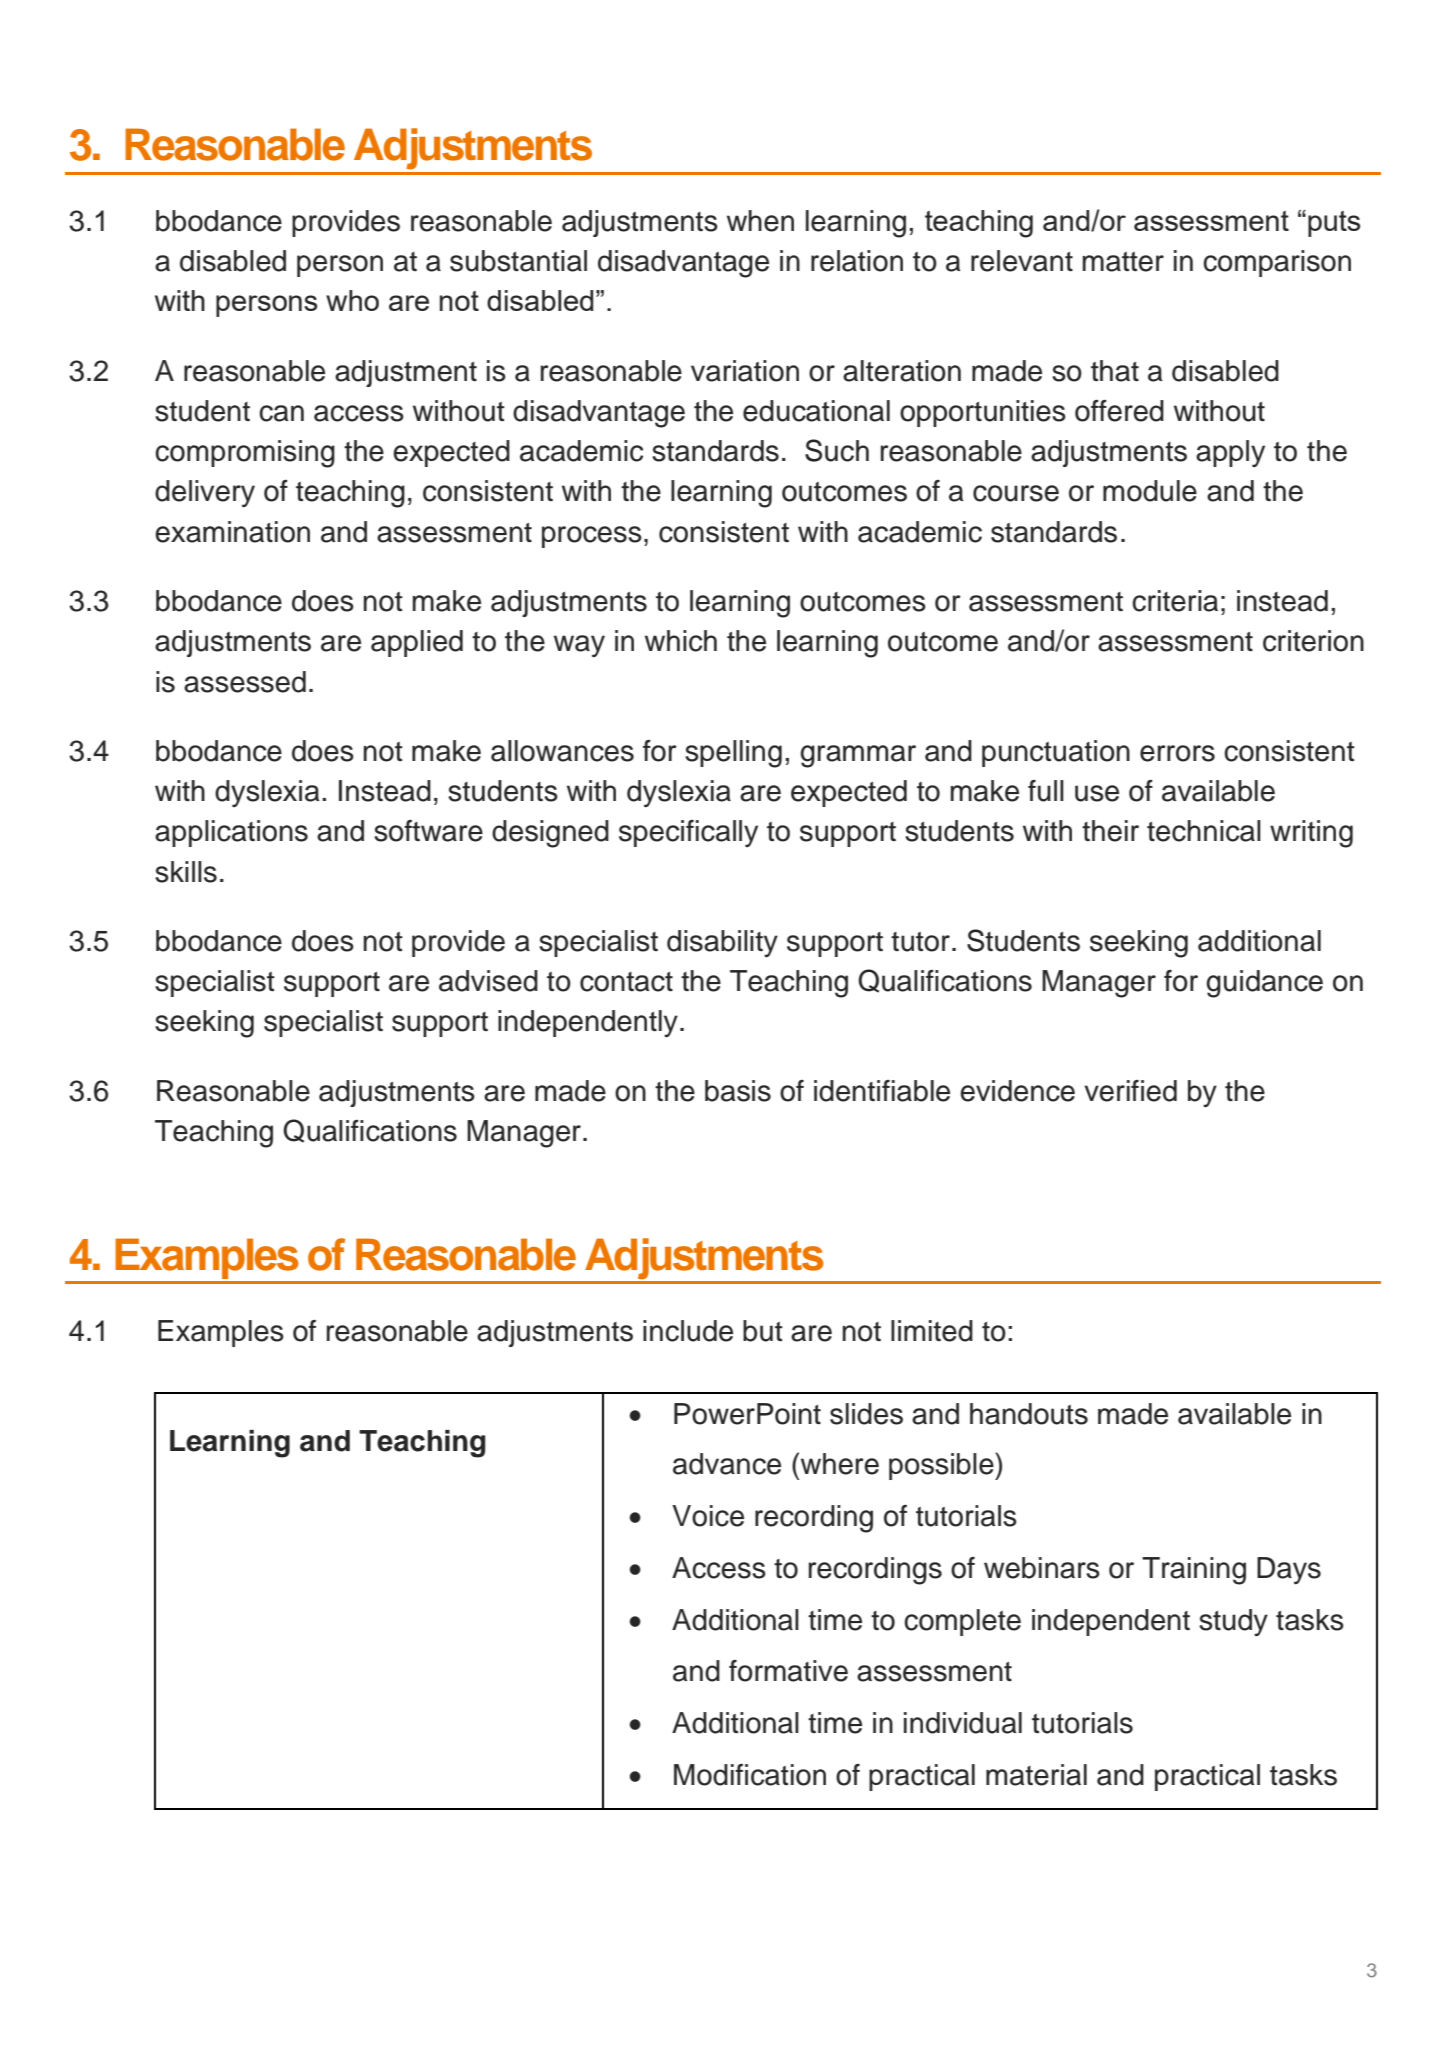  Describe the element at coordinates (352, 300) in the document. I see `who` at that location.
